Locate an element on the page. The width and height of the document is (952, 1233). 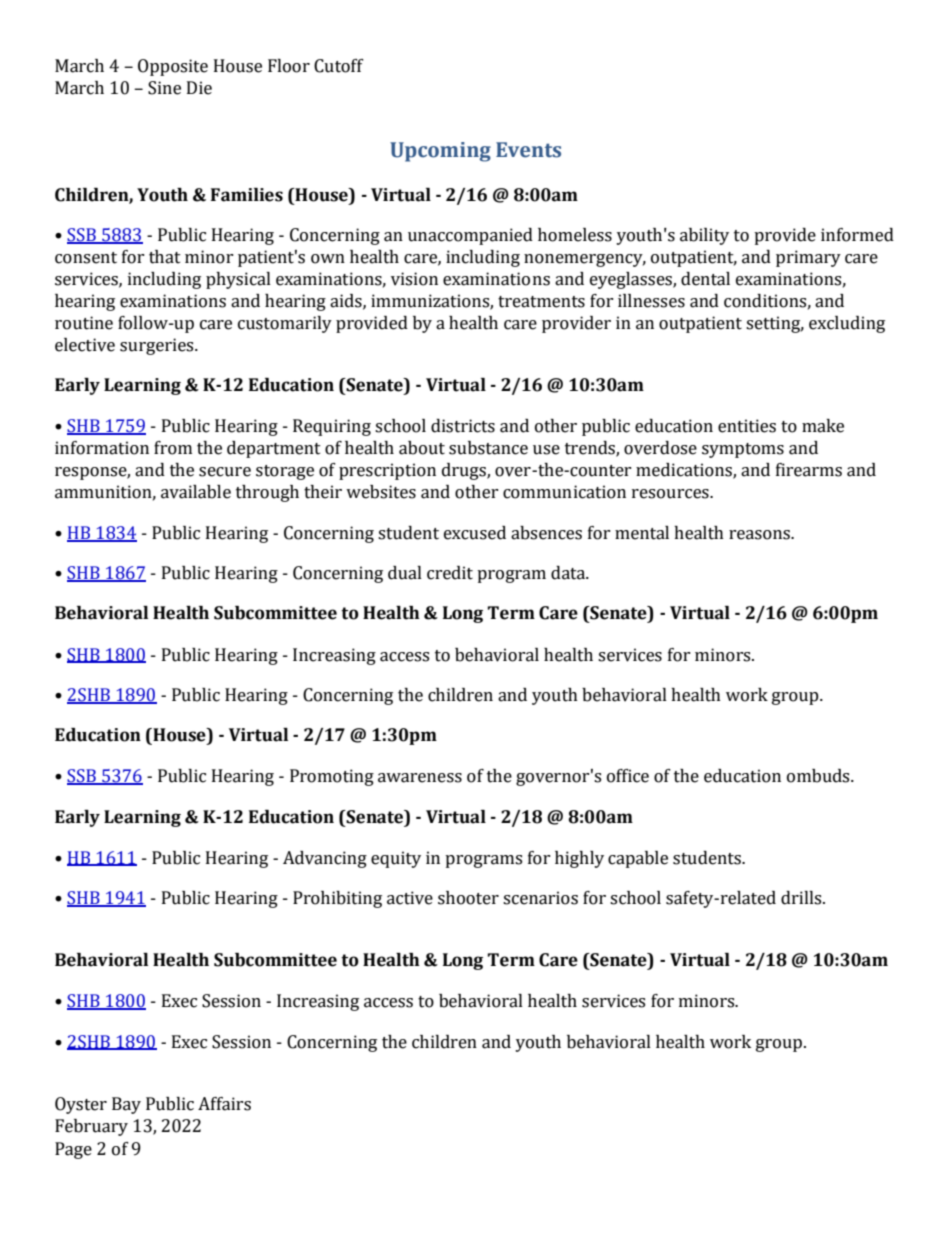
Bay is located at coordinates (126, 1105).
